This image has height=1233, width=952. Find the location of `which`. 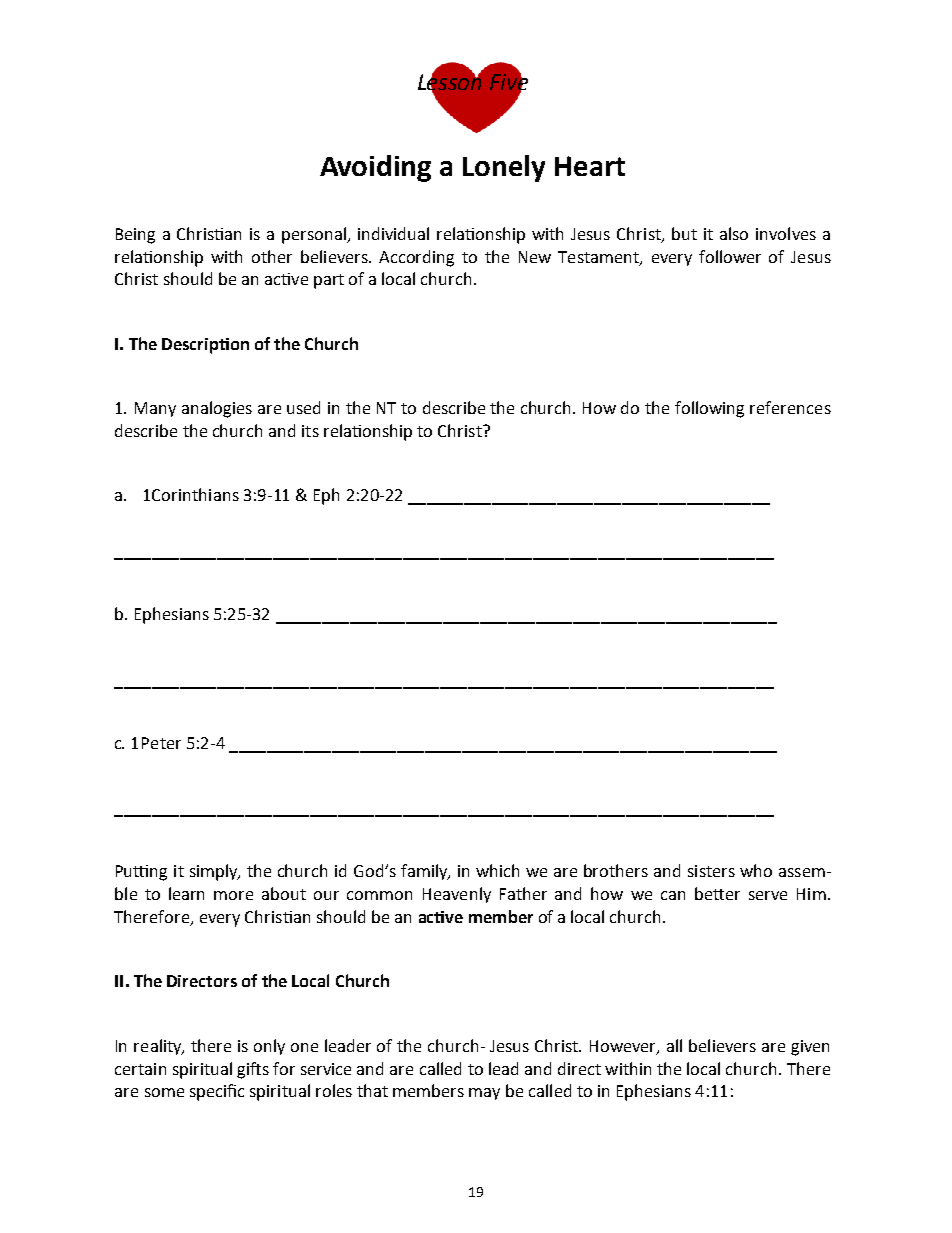

which is located at coordinates (497, 870).
